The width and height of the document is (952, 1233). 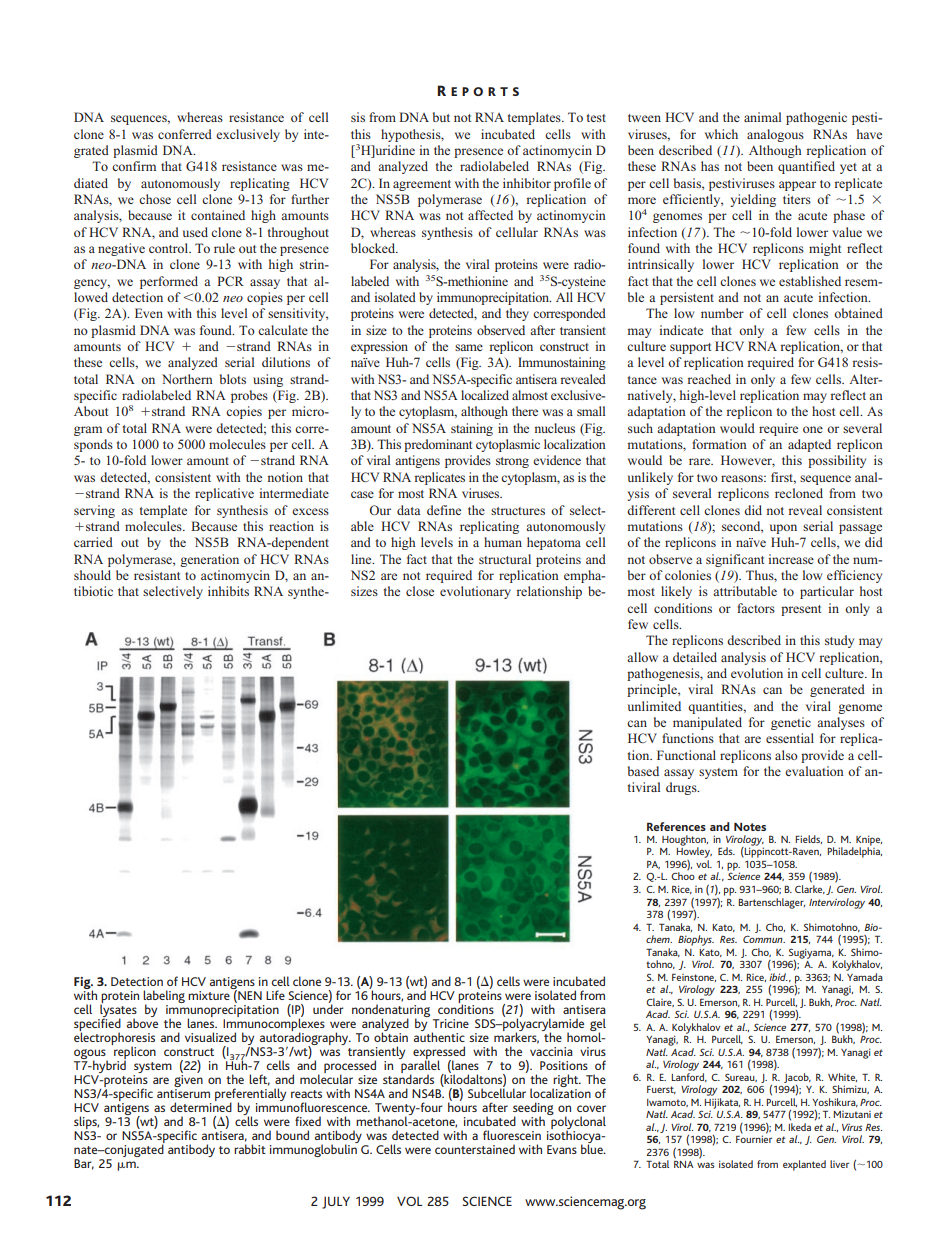 I want to click on inhibits, so click(x=228, y=591).
